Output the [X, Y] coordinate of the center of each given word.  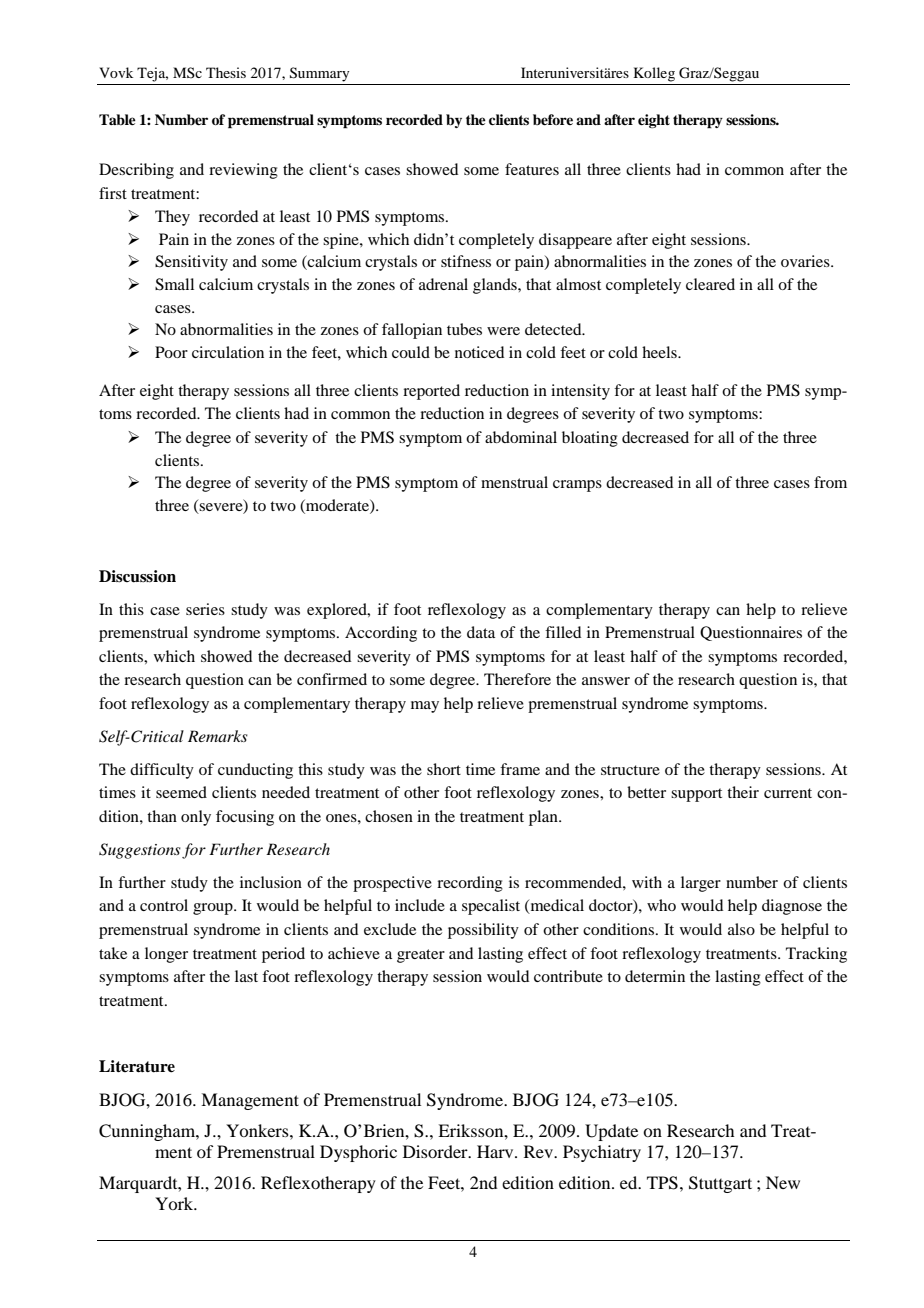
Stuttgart [720, 1184]
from [830, 482]
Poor [171, 352]
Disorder [436, 1151]
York [175, 1203]
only [196, 818]
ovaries [806, 261]
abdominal [521, 437]
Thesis [226, 72]
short [444, 769]
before [553, 119]
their [743, 792]
